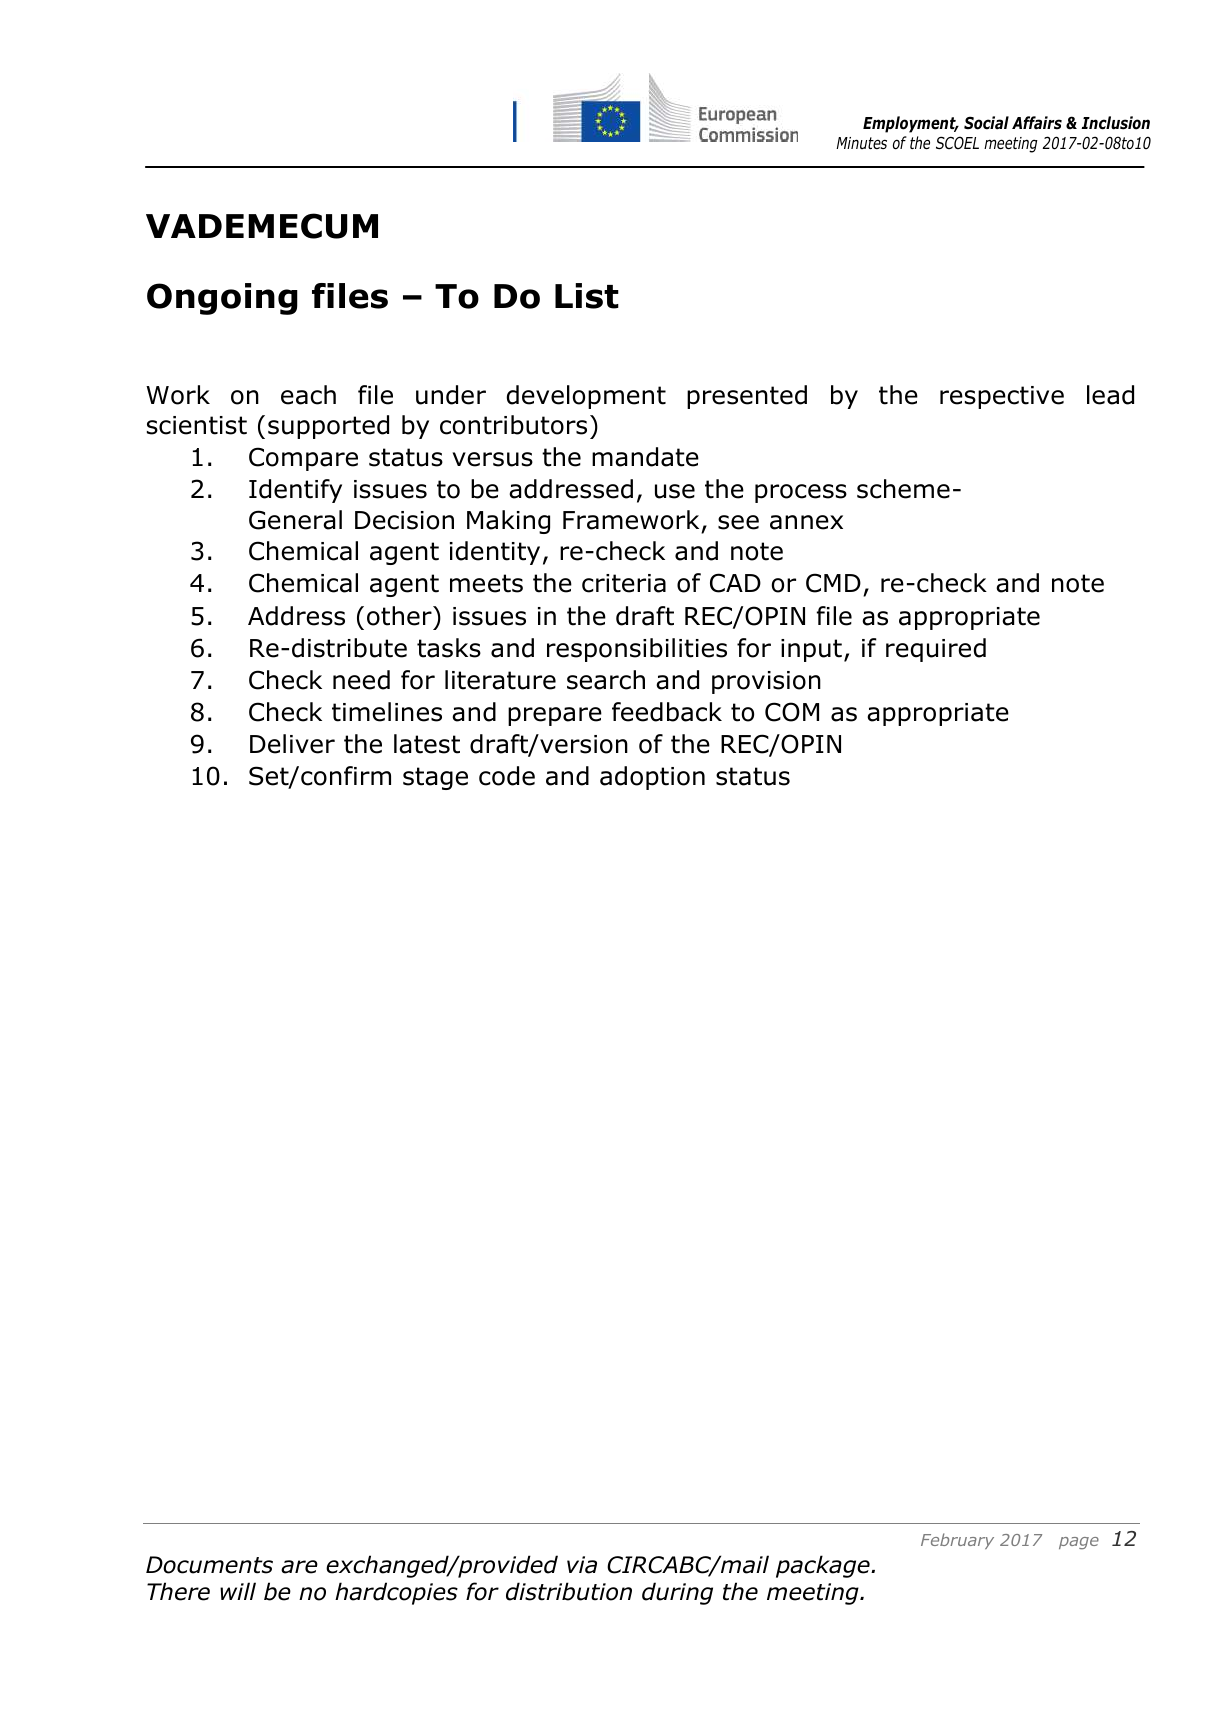  Describe the element at coordinates (936, 650) in the screenshot. I see `required` at that location.
